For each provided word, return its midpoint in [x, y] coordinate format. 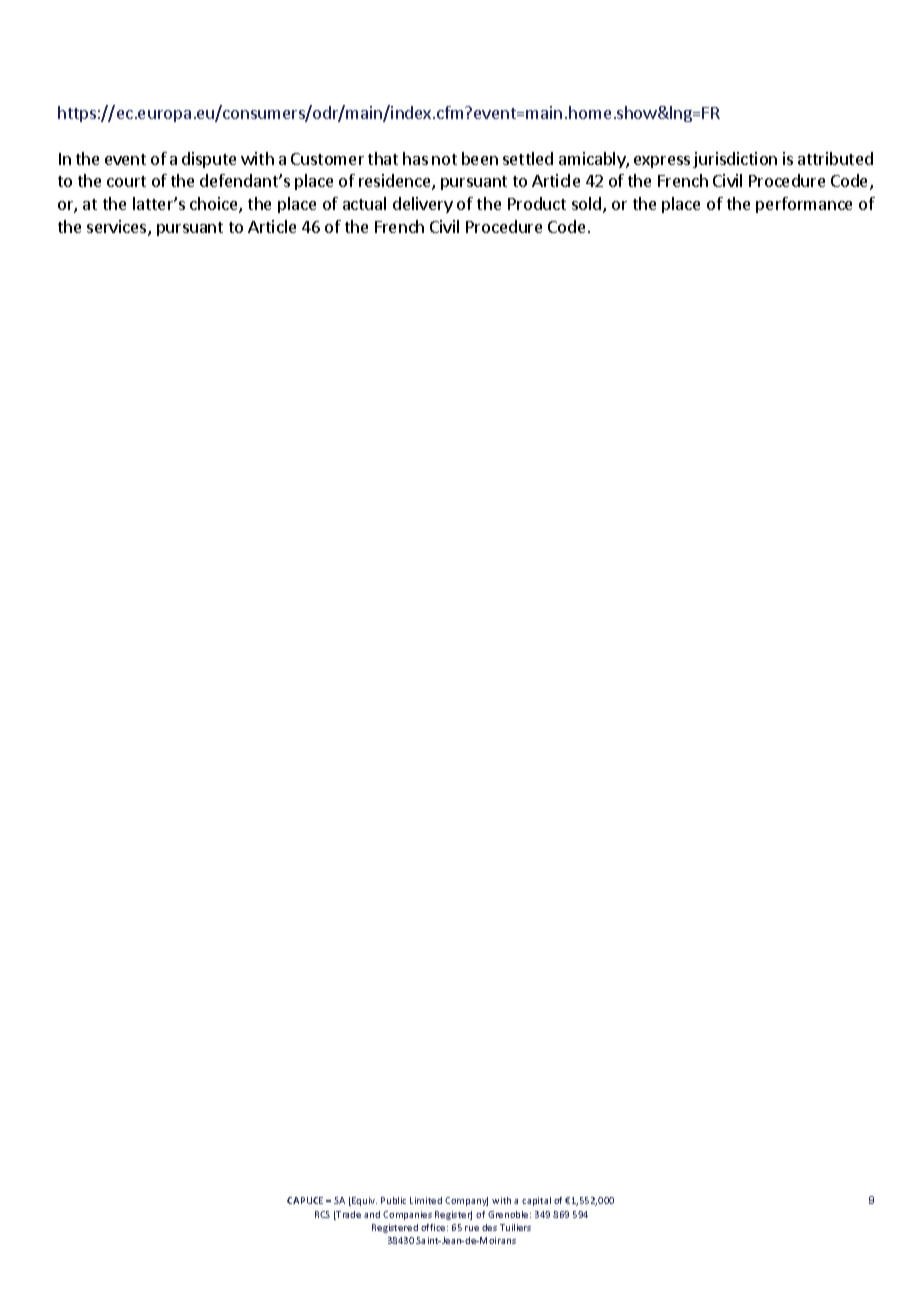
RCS [322, 1214]
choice [215, 205]
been [480, 158]
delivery [423, 205]
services [118, 228]
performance [804, 205]
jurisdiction [735, 160]
